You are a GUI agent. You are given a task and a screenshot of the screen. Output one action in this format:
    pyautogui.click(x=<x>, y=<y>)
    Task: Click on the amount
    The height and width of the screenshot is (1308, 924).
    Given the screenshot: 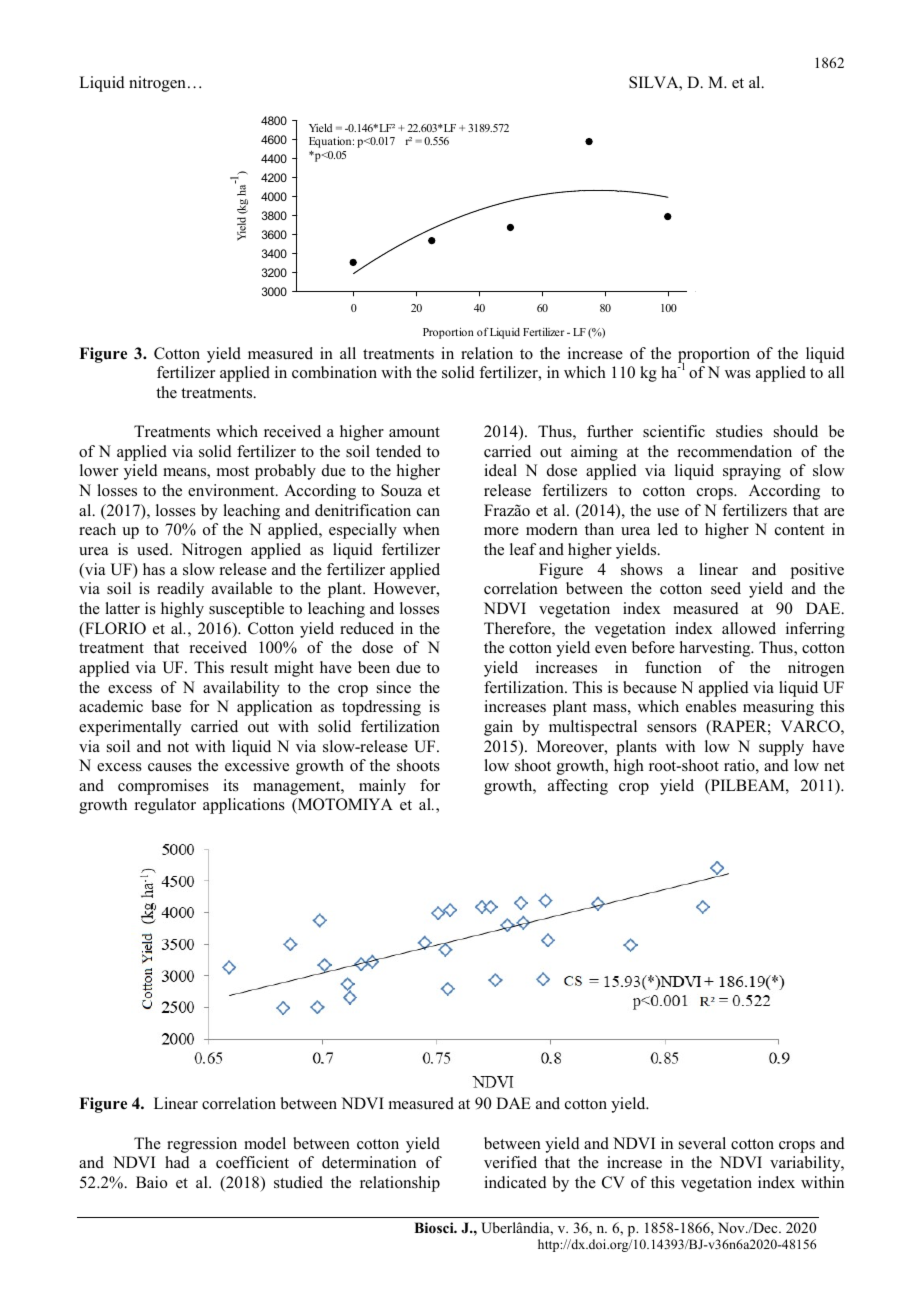 What is the action you would take?
    pyautogui.click(x=414, y=432)
